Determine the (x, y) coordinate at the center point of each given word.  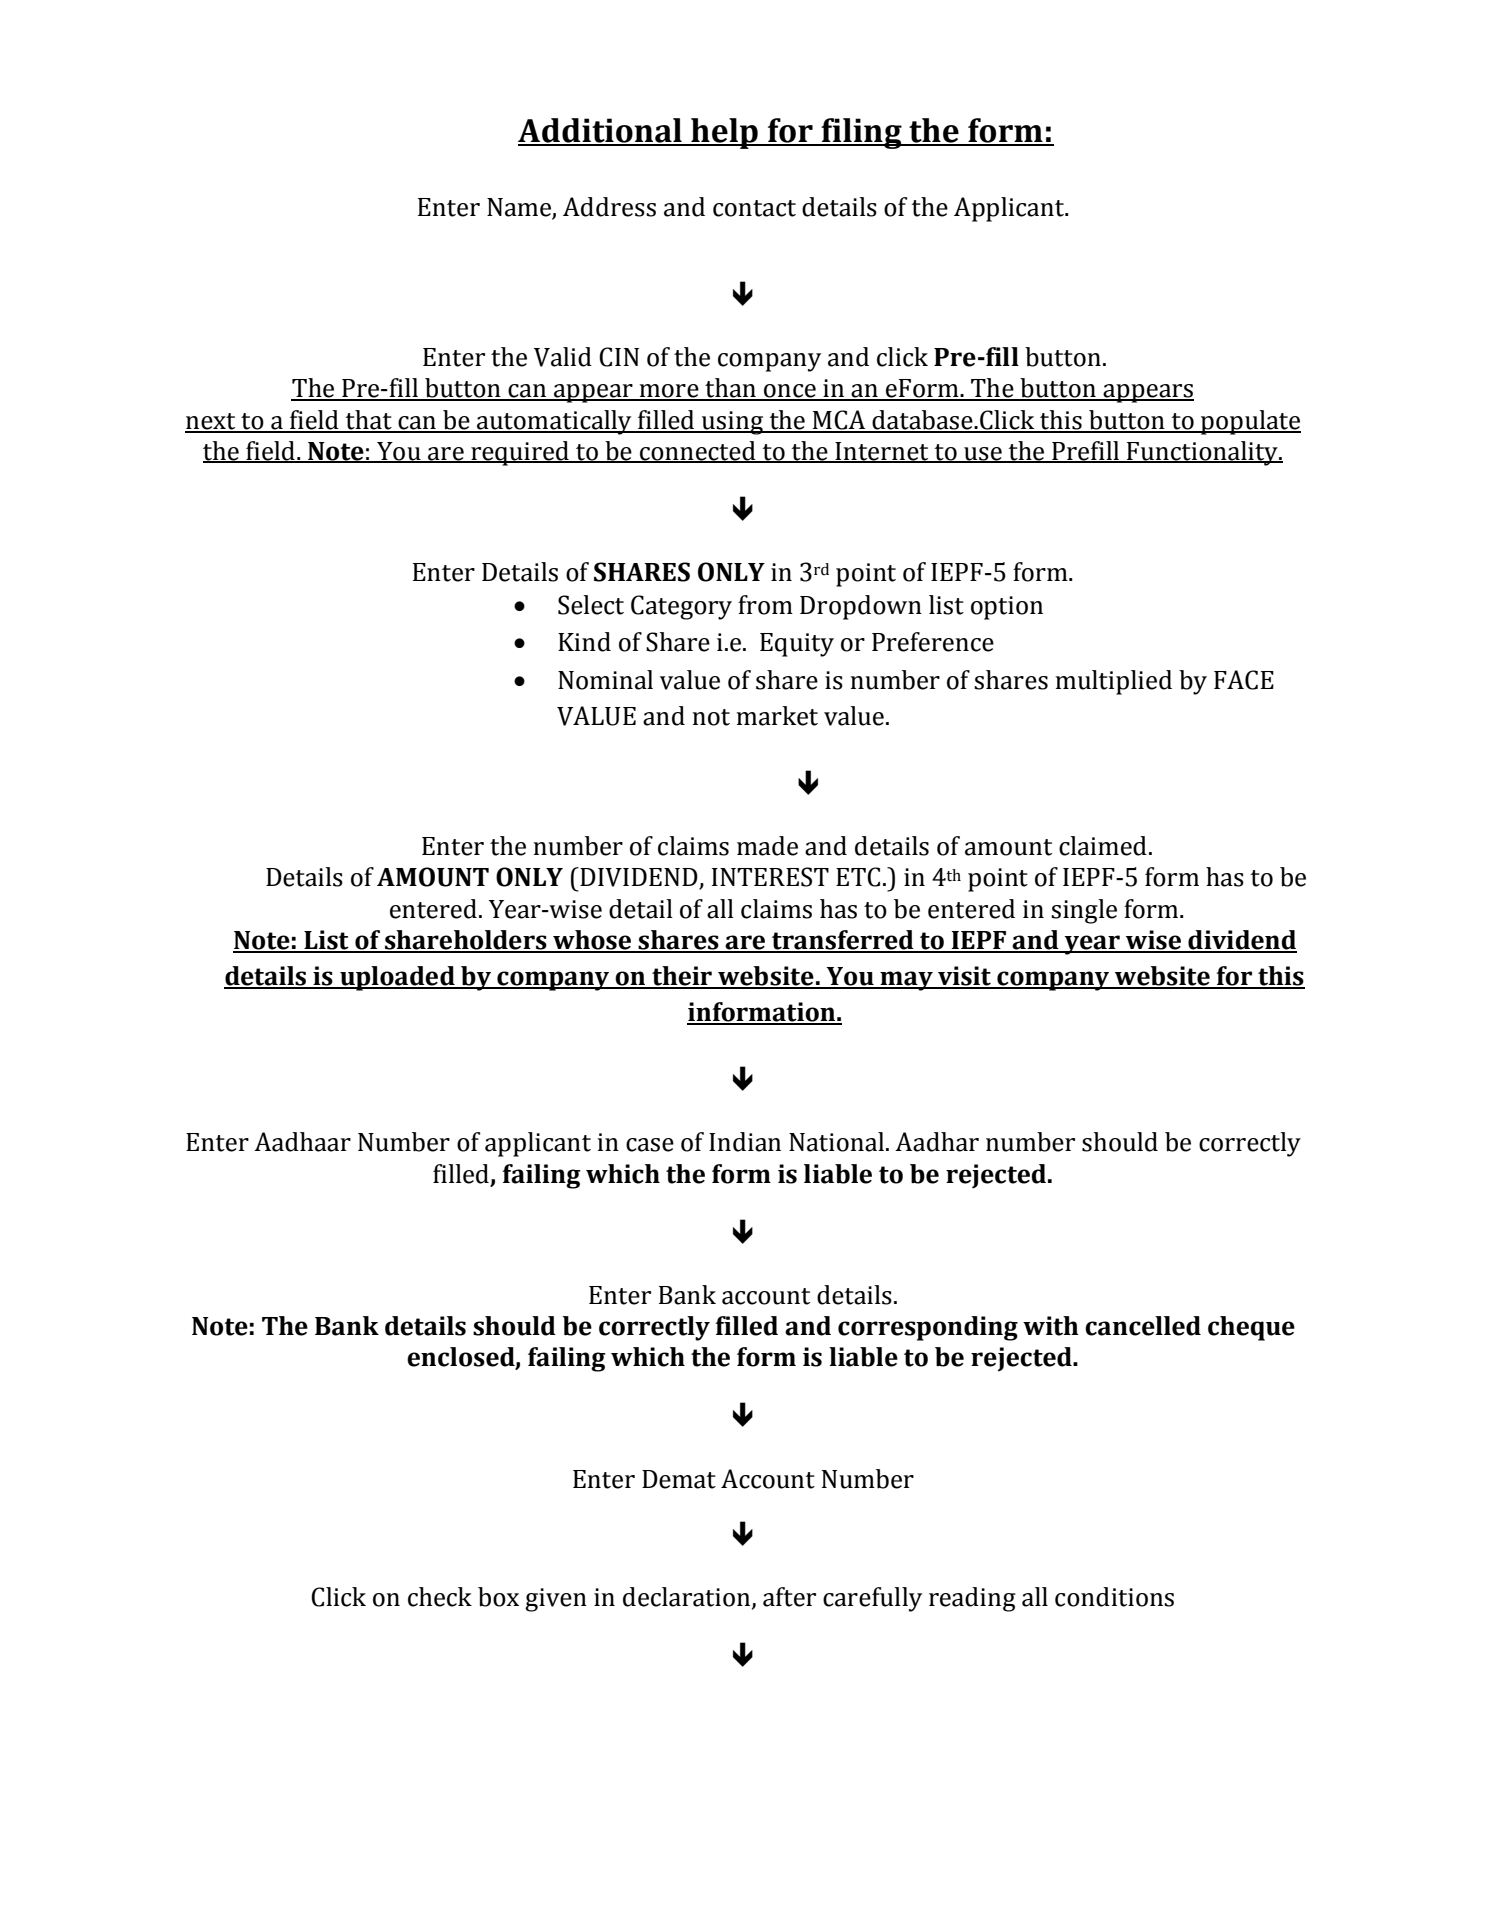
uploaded (397, 978)
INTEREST (770, 877)
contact (754, 208)
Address (609, 207)
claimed (1103, 846)
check (440, 1597)
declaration (688, 1598)
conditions (1114, 1597)
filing (861, 133)
